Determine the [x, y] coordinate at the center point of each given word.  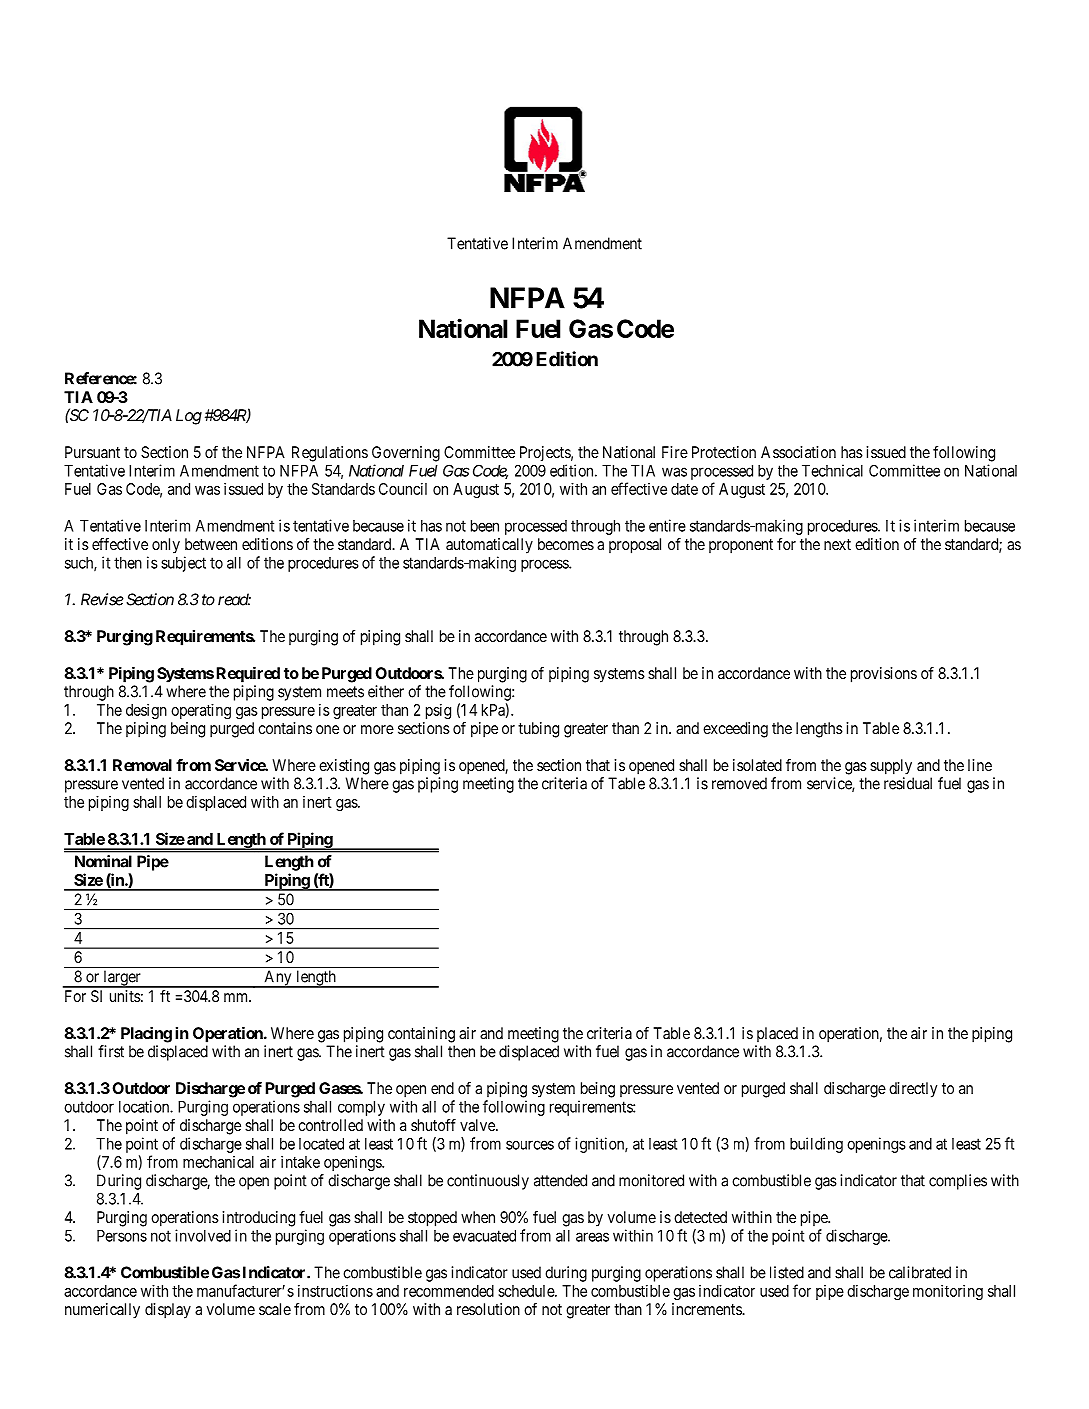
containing [421, 1035]
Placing [146, 1035]
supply [891, 767]
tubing [538, 730]
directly [913, 1090]
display [168, 1311]
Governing [406, 454]
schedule [527, 1291]
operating [201, 711]
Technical [832, 470]
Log [189, 417]
